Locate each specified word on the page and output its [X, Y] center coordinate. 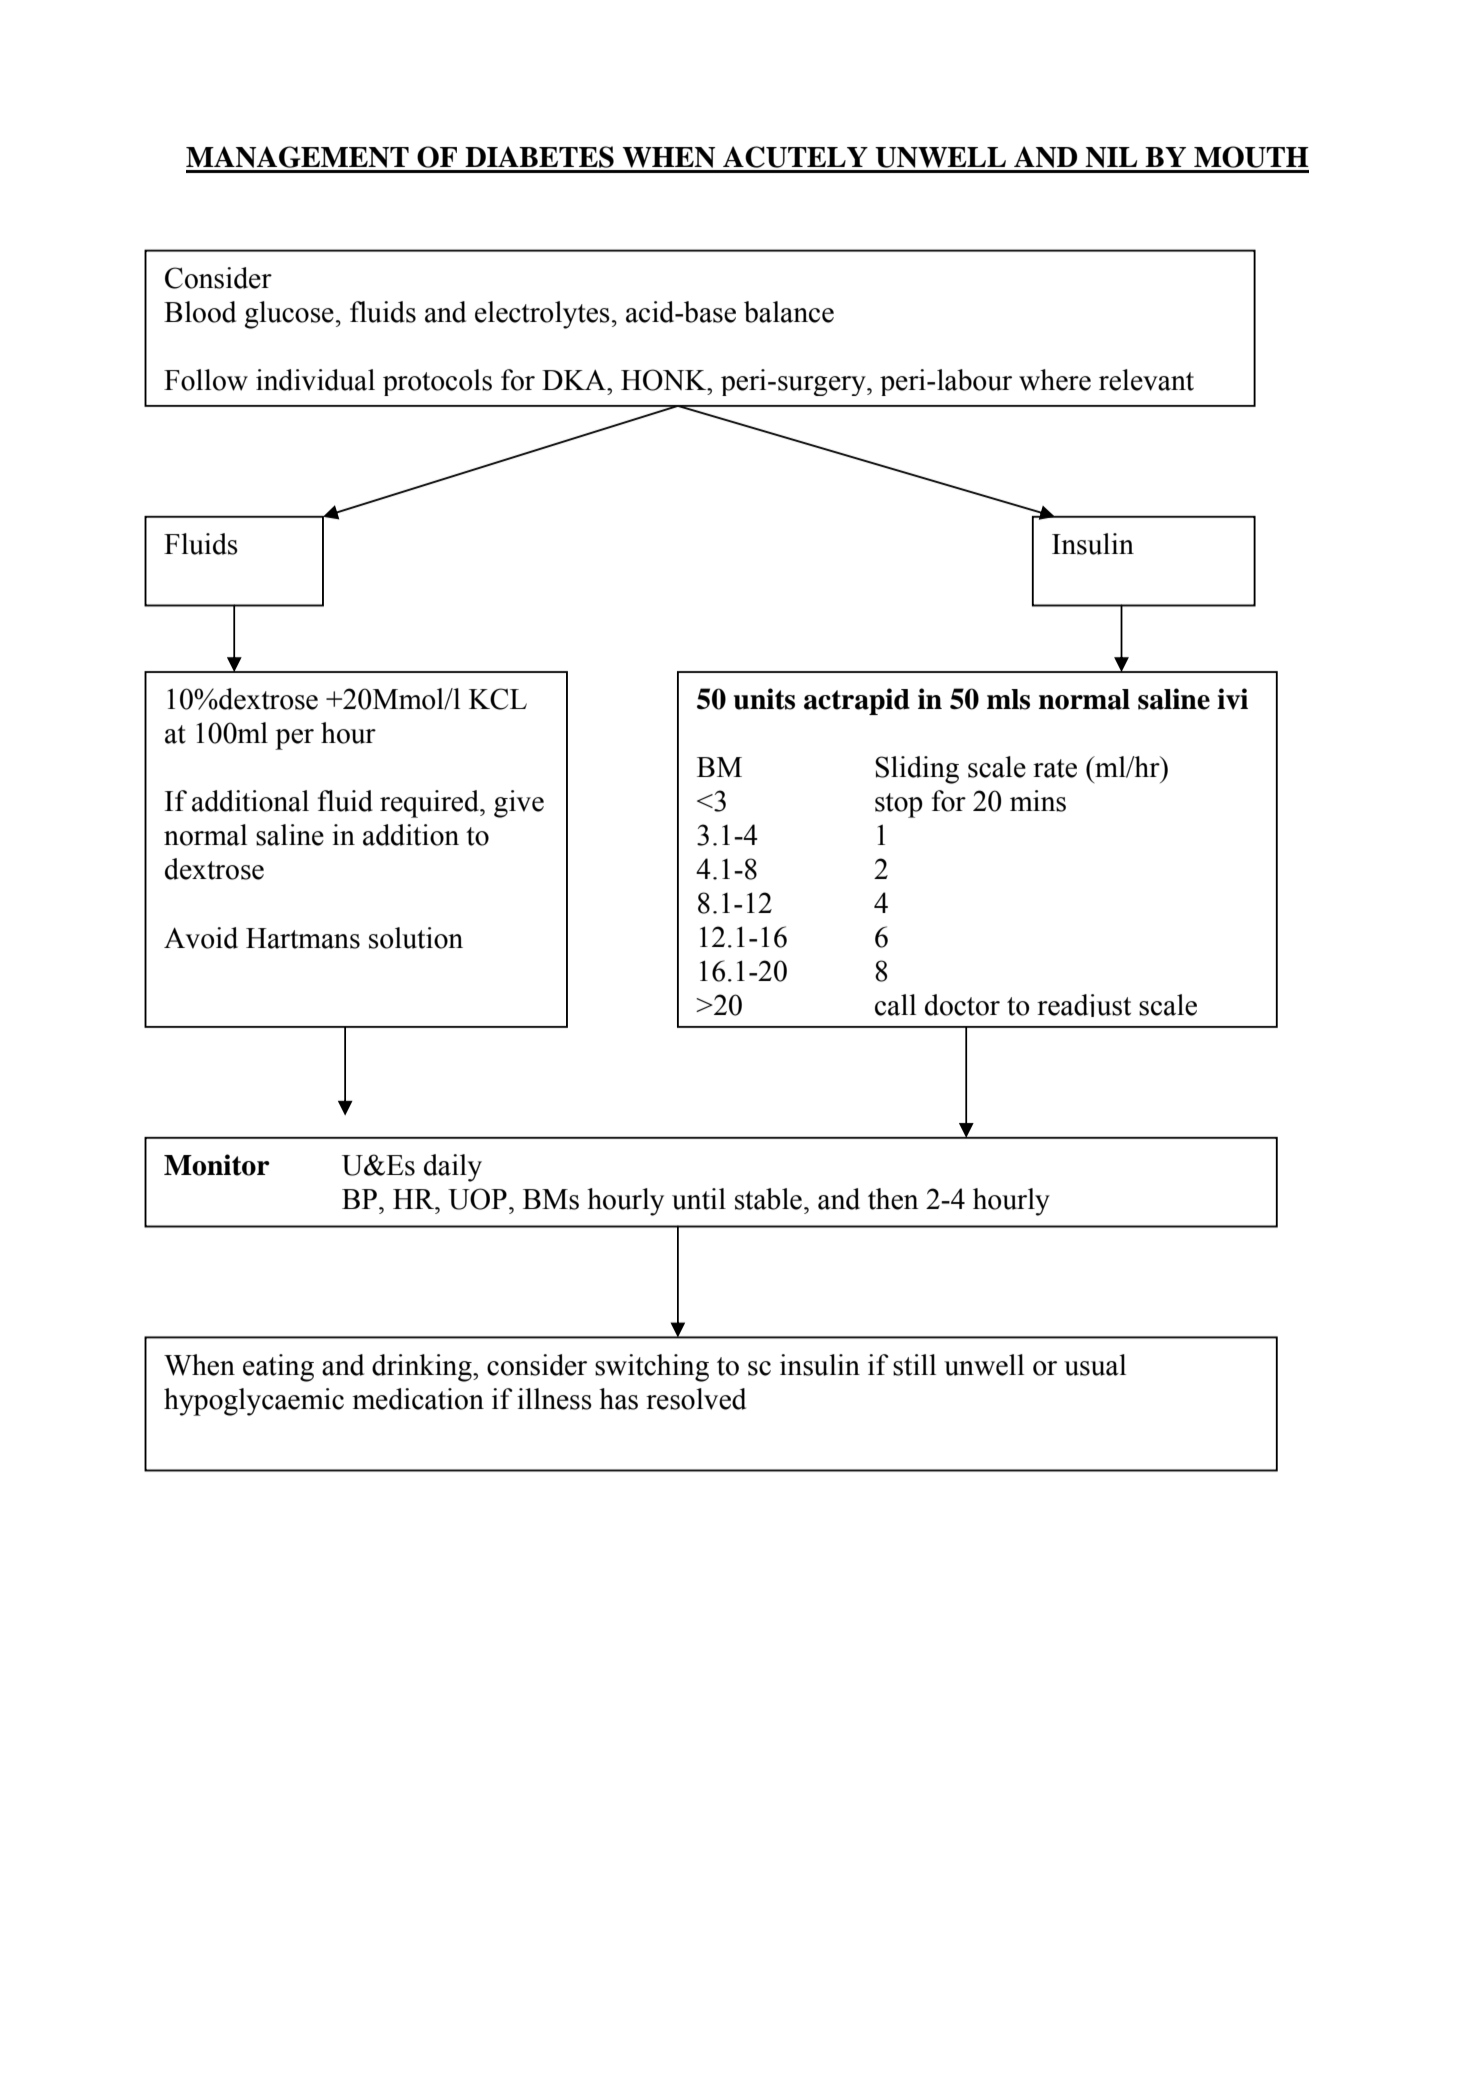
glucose [289, 315]
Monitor [217, 1165]
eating [278, 1368]
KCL [498, 699]
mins [1038, 801]
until [699, 1199]
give [519, 804]
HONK [665, 380]
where [1055, 380]
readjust [1084, 1005]
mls [1008, 699]
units [764, 699]
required [430, 804]
